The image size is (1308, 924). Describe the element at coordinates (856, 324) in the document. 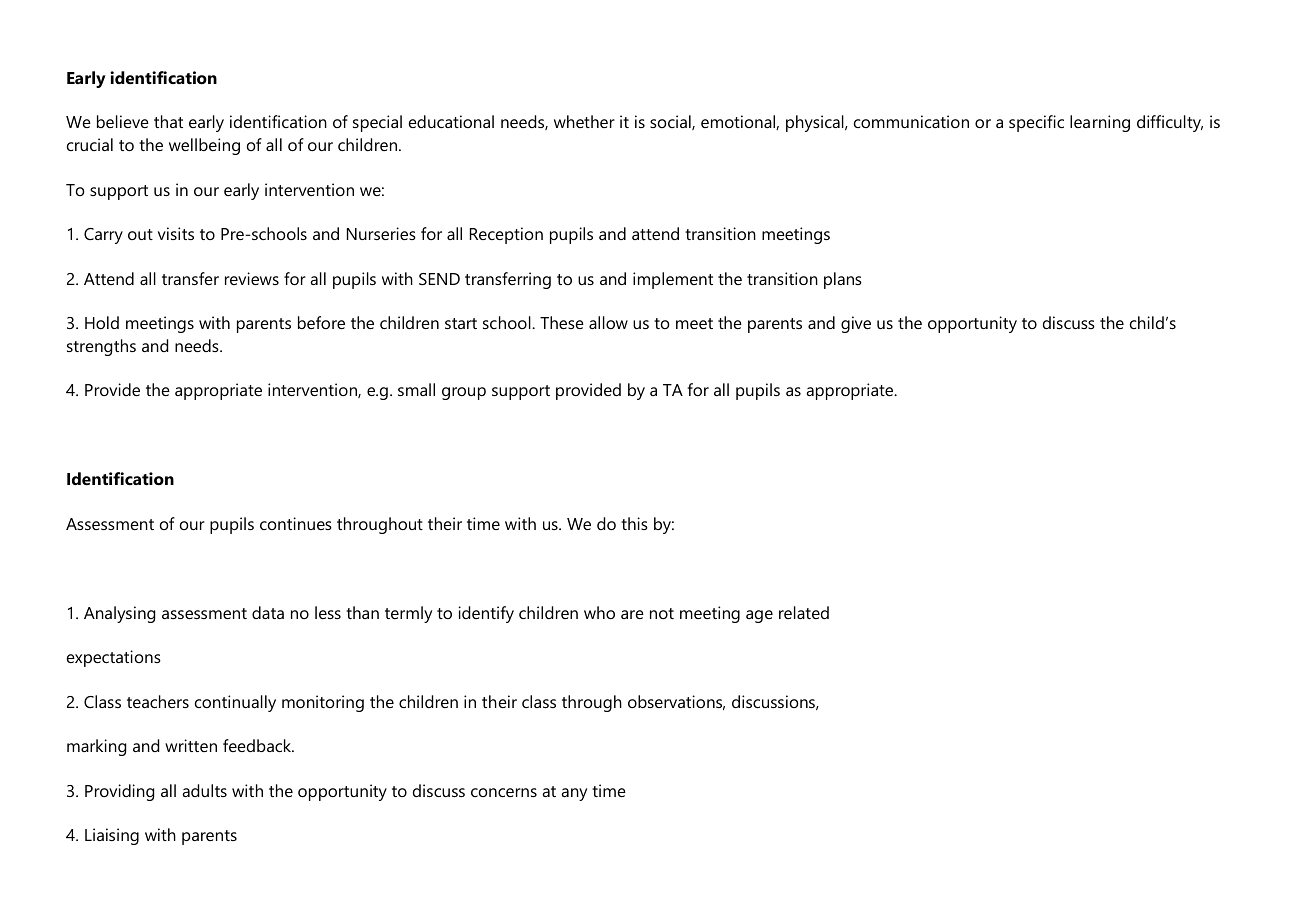

I see `give` at that location.
